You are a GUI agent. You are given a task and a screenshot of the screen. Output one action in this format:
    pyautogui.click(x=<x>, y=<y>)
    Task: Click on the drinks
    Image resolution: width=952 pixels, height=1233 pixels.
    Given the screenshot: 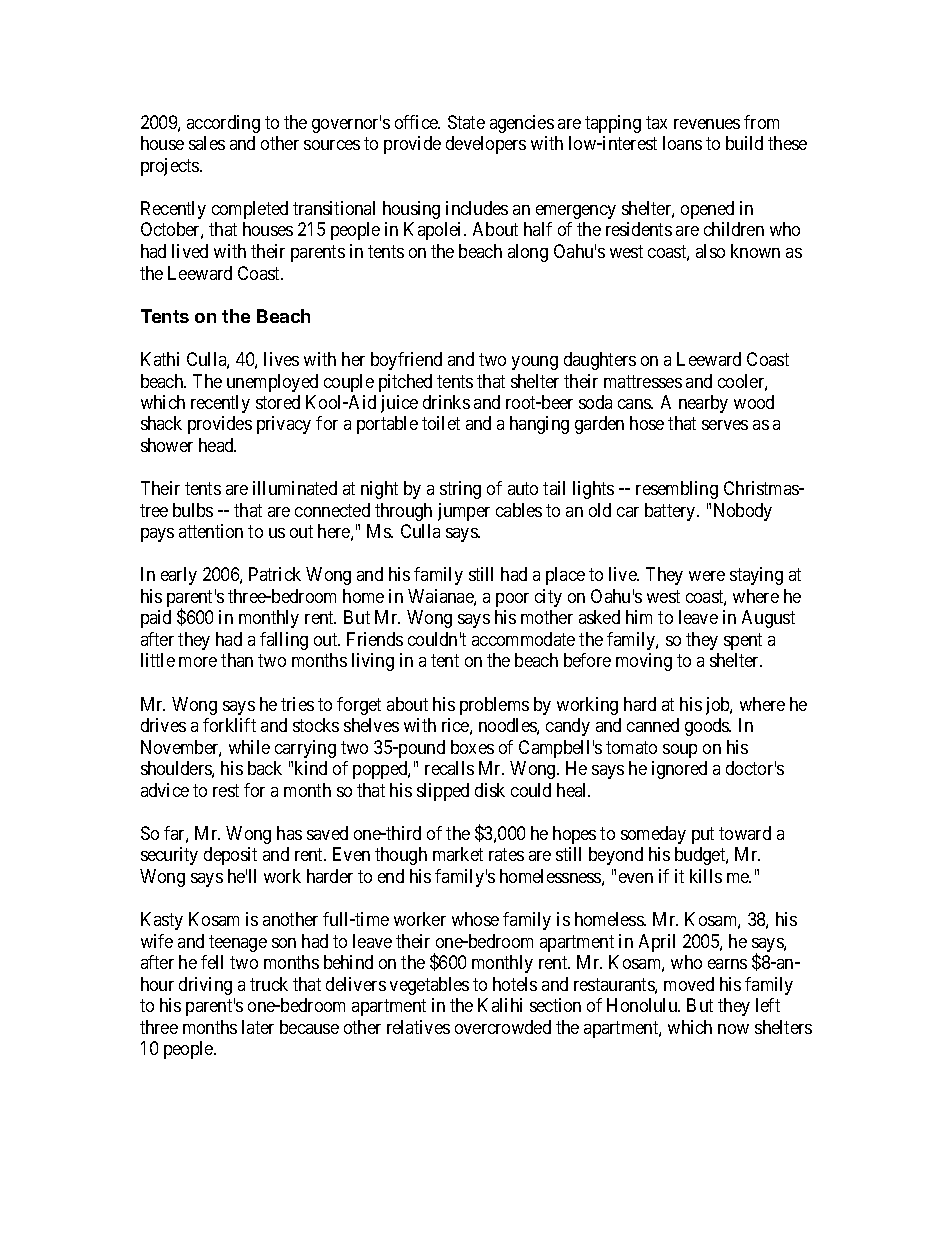 What is the action you would take?
    pyautogui.click(x=446, y=402)
